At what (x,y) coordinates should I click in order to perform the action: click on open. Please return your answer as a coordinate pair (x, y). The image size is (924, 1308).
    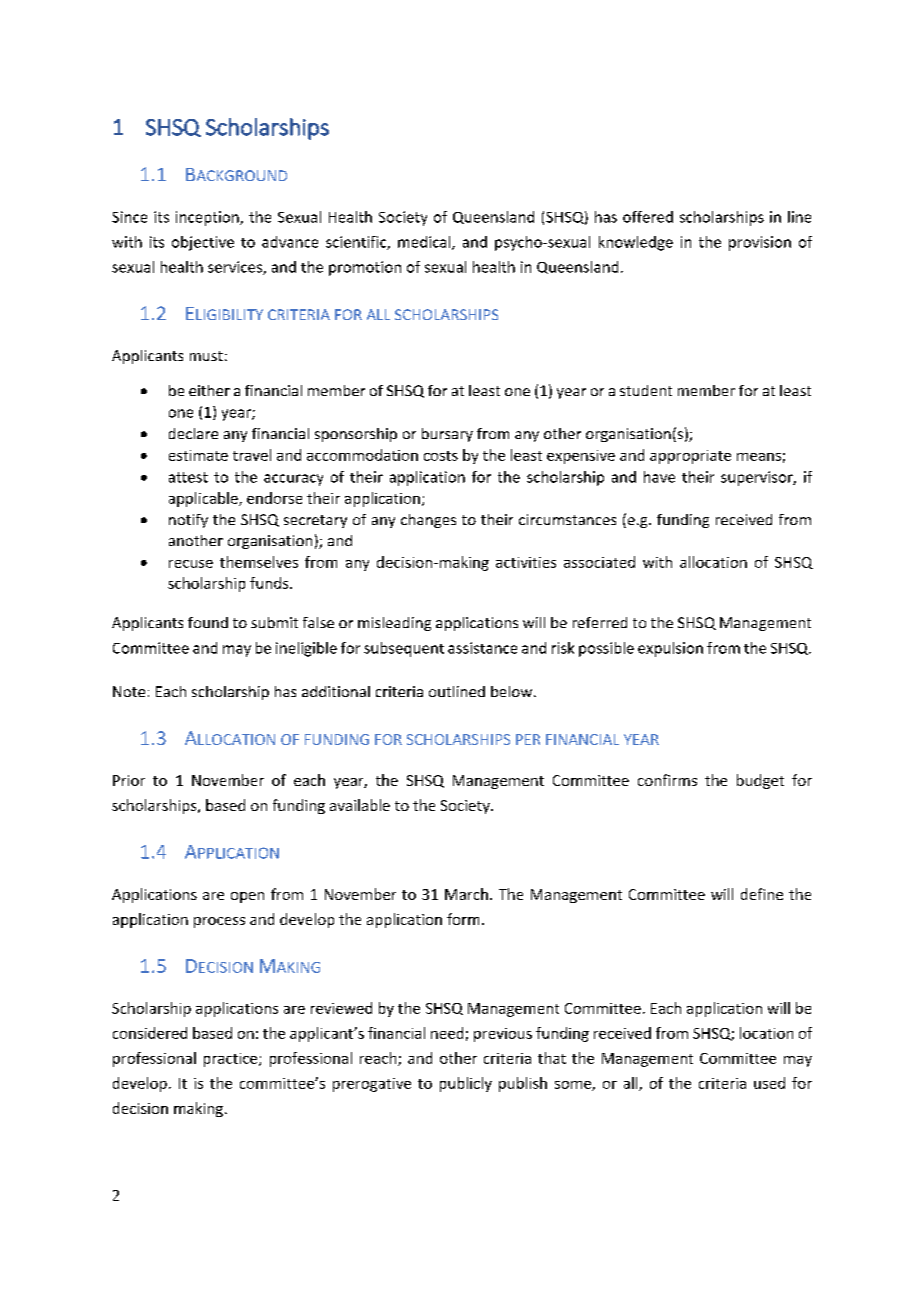
    Looking at the image, I should click on (247, 897).
